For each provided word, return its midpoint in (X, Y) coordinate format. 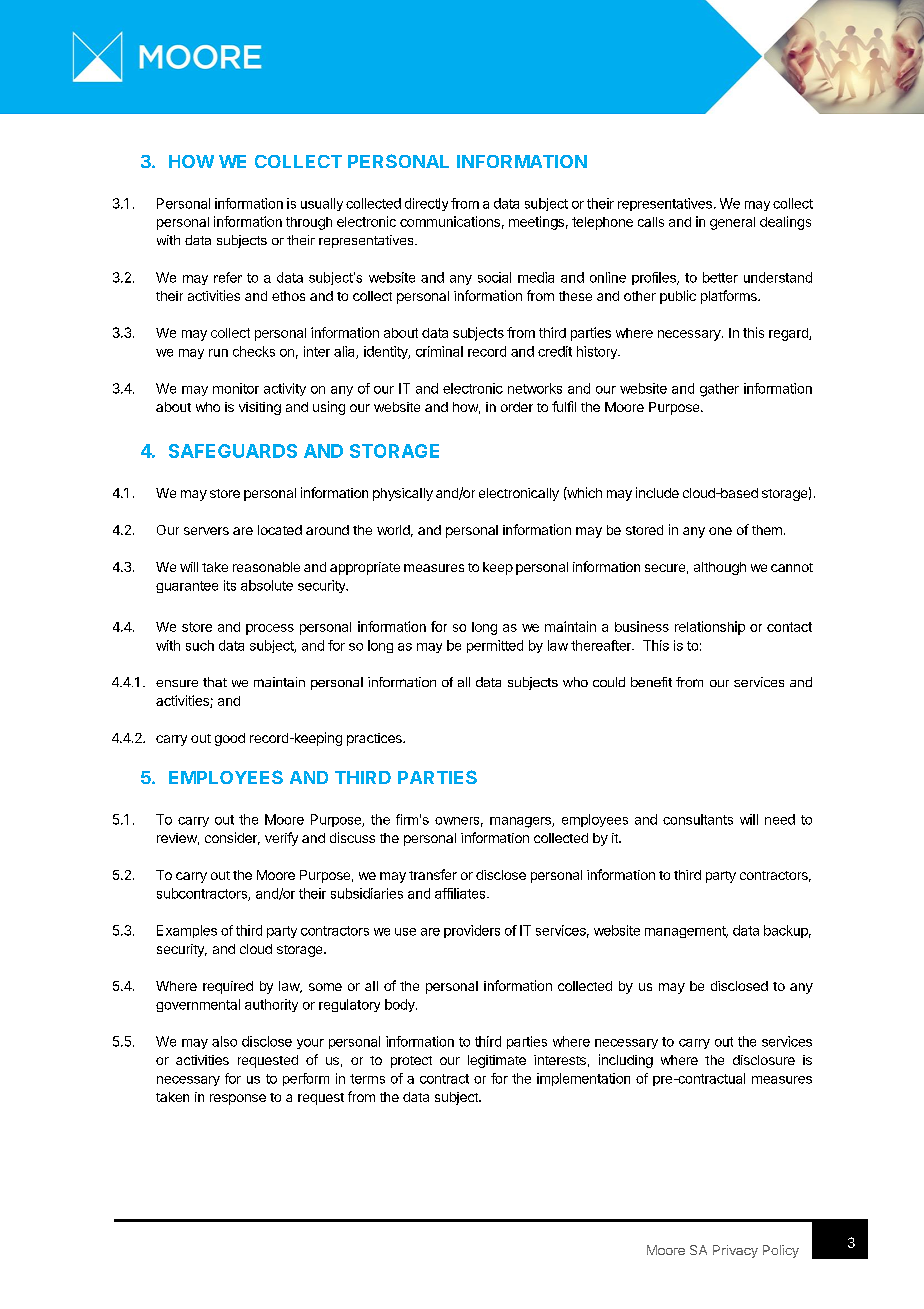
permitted (495, 646)
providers (472, 931)
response (238, 1099)
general (732, 223)
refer (228, 277)
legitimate (497, 1061)
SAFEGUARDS (233, 451)
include (657, 492)
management (686, 932)
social (494, 277)
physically (403, 494)
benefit (651, 682)
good (230, 739)
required (228, 987)
